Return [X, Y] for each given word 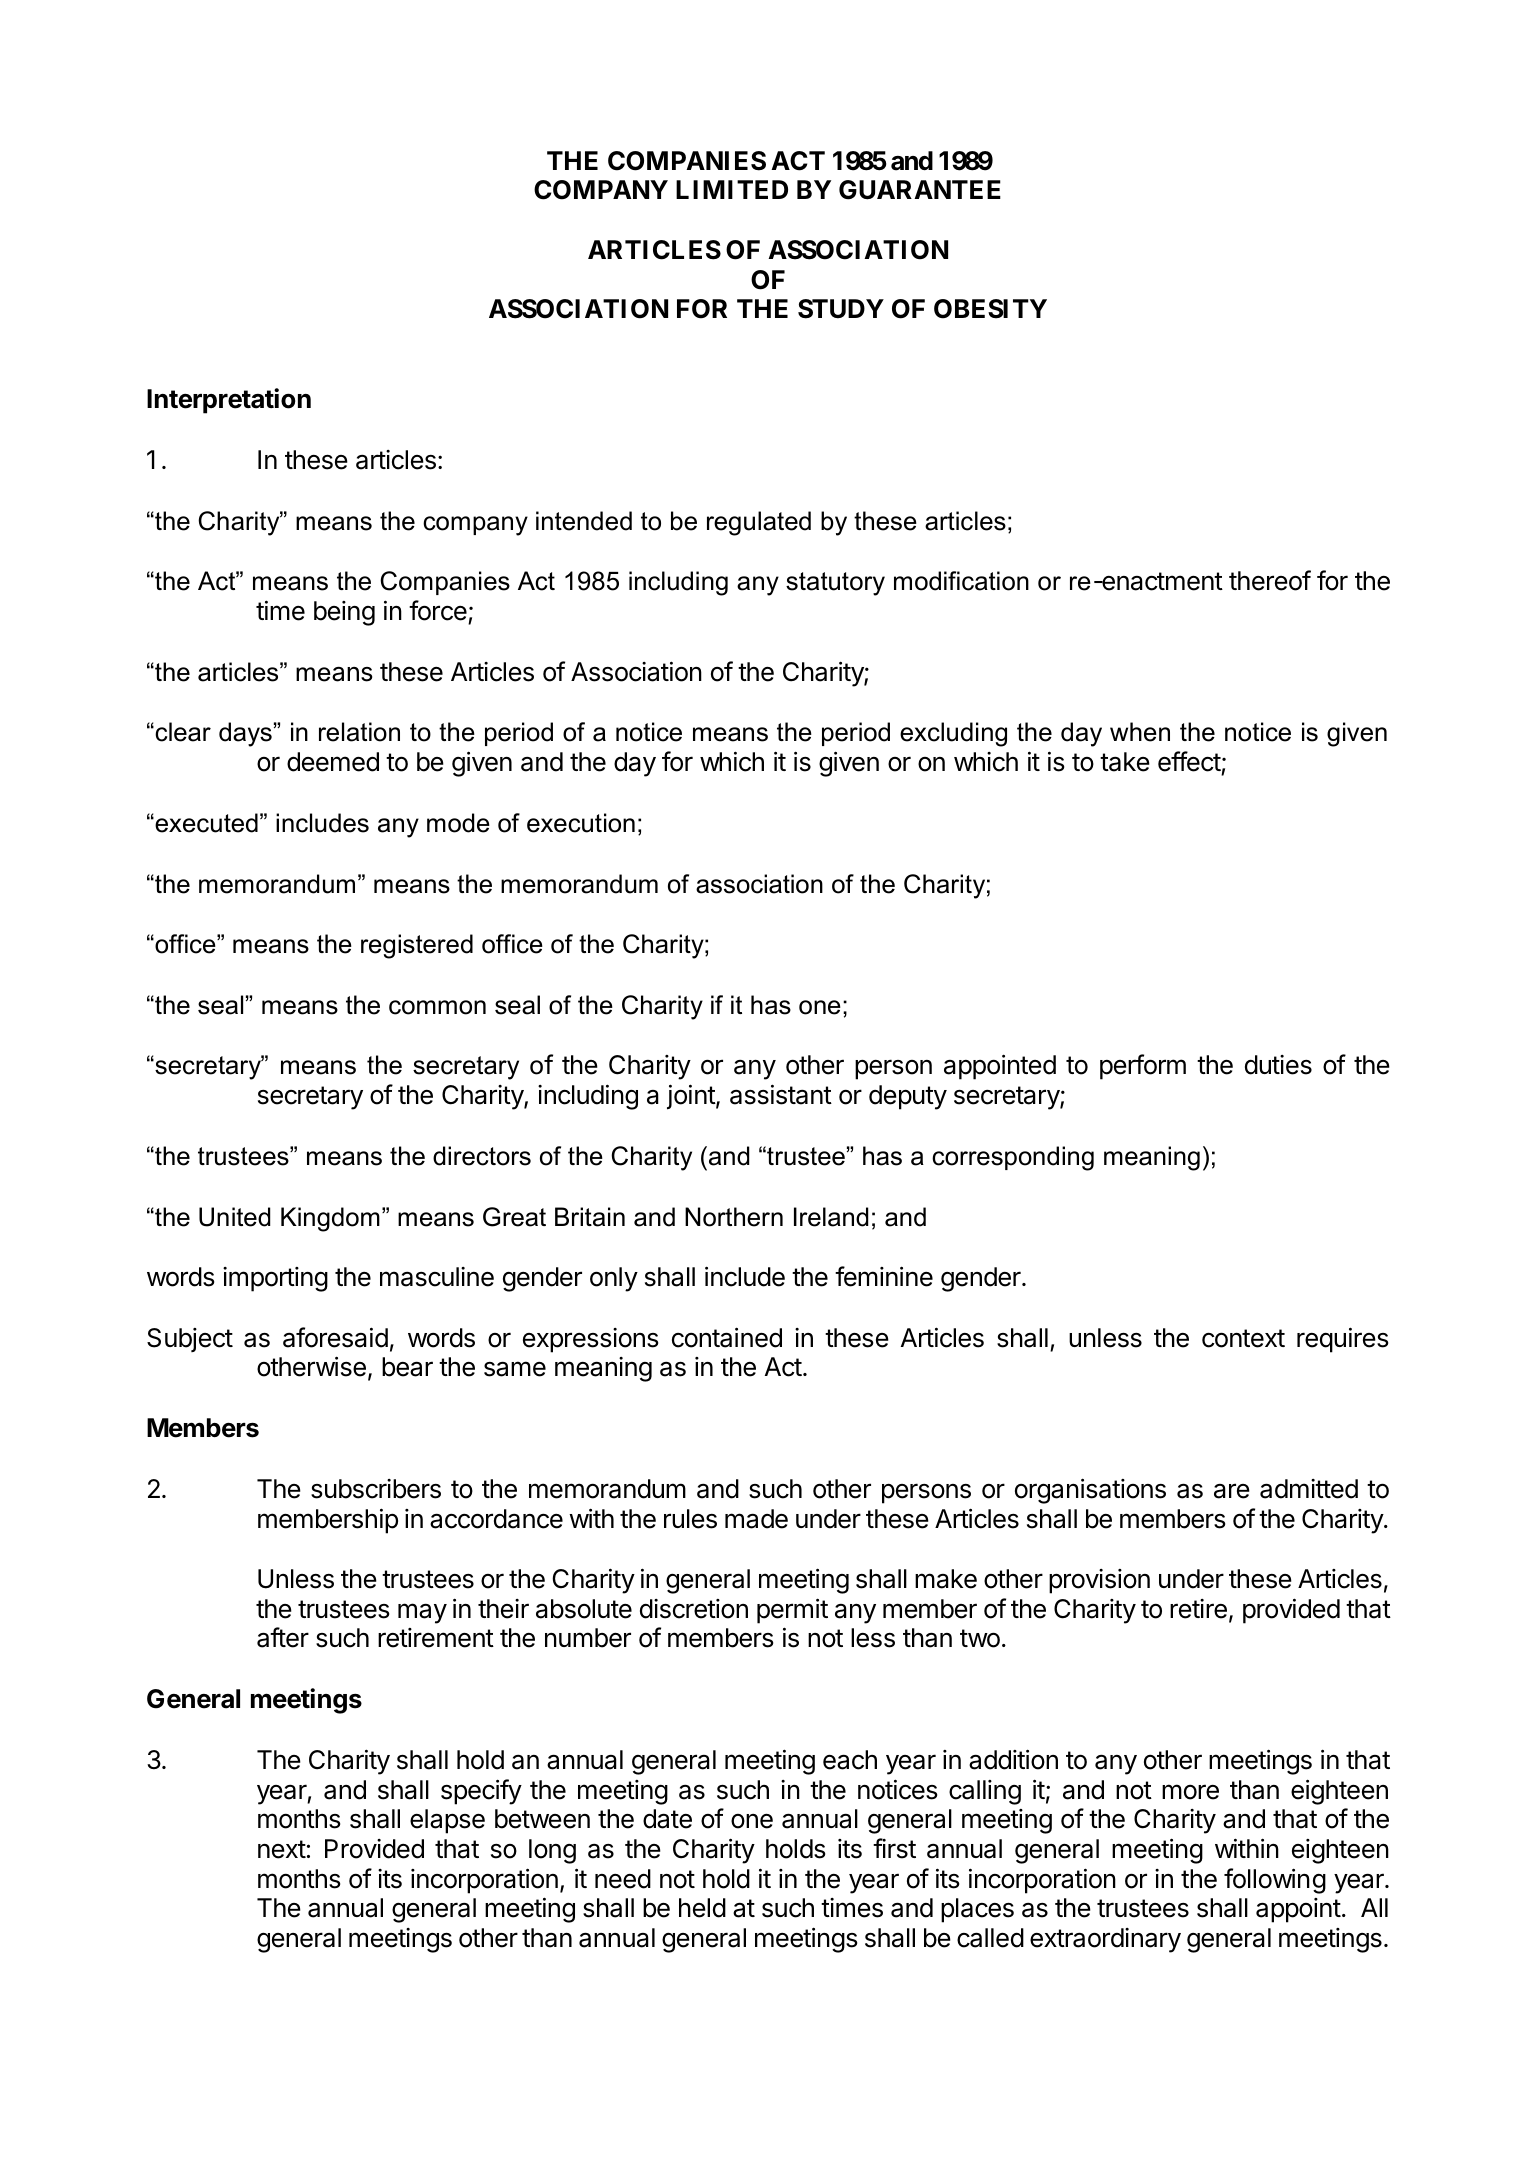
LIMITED [732, 189]
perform [1143, 1067]
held [702, 1908]
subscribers [376, 1489]
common [437, 1007]
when [1140, 732]
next [282, 1849]
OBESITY [990, 309]
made [756, 1519]
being [344, 613]
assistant [781, 1094]
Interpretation [229, 401]
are [1232, 1491]
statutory [835, 584]
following [1275, 1881]
